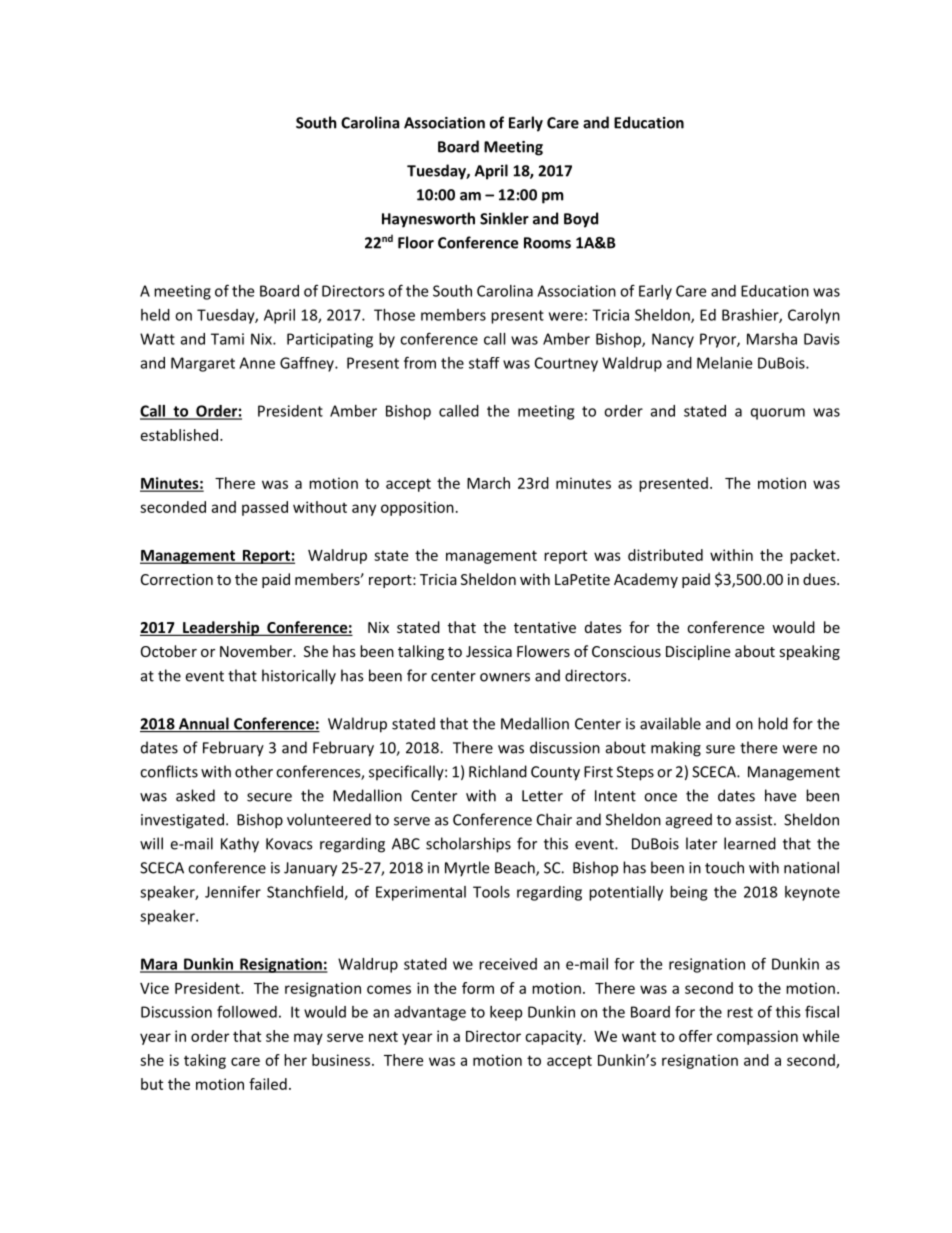 The height and width of the screenshot is (1233, 952). What do you see at coordinates (257, 651) in the screenshot?
I see `November` at bounding box center [257, 651].
